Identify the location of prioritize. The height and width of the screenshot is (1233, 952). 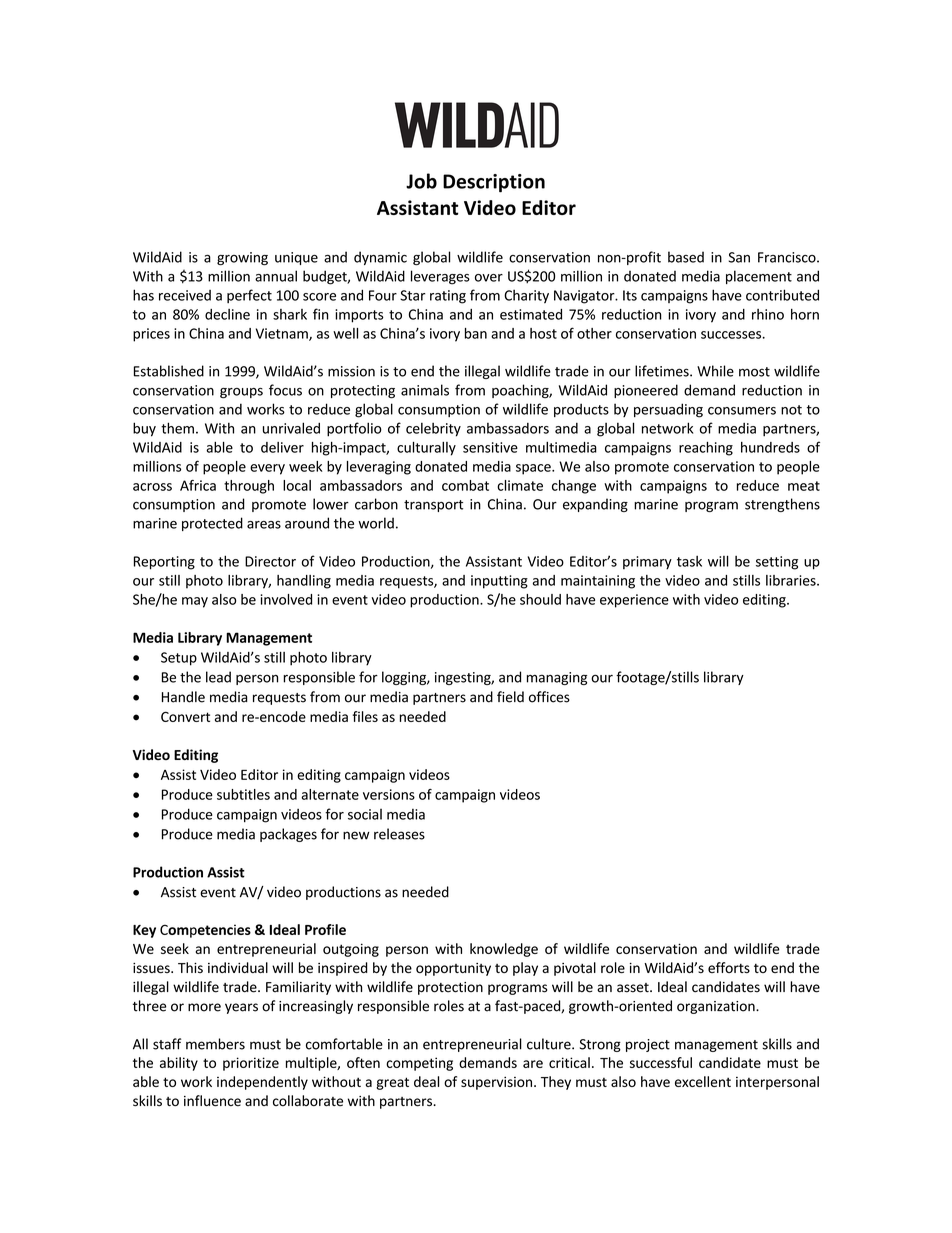
(251, 1064).
